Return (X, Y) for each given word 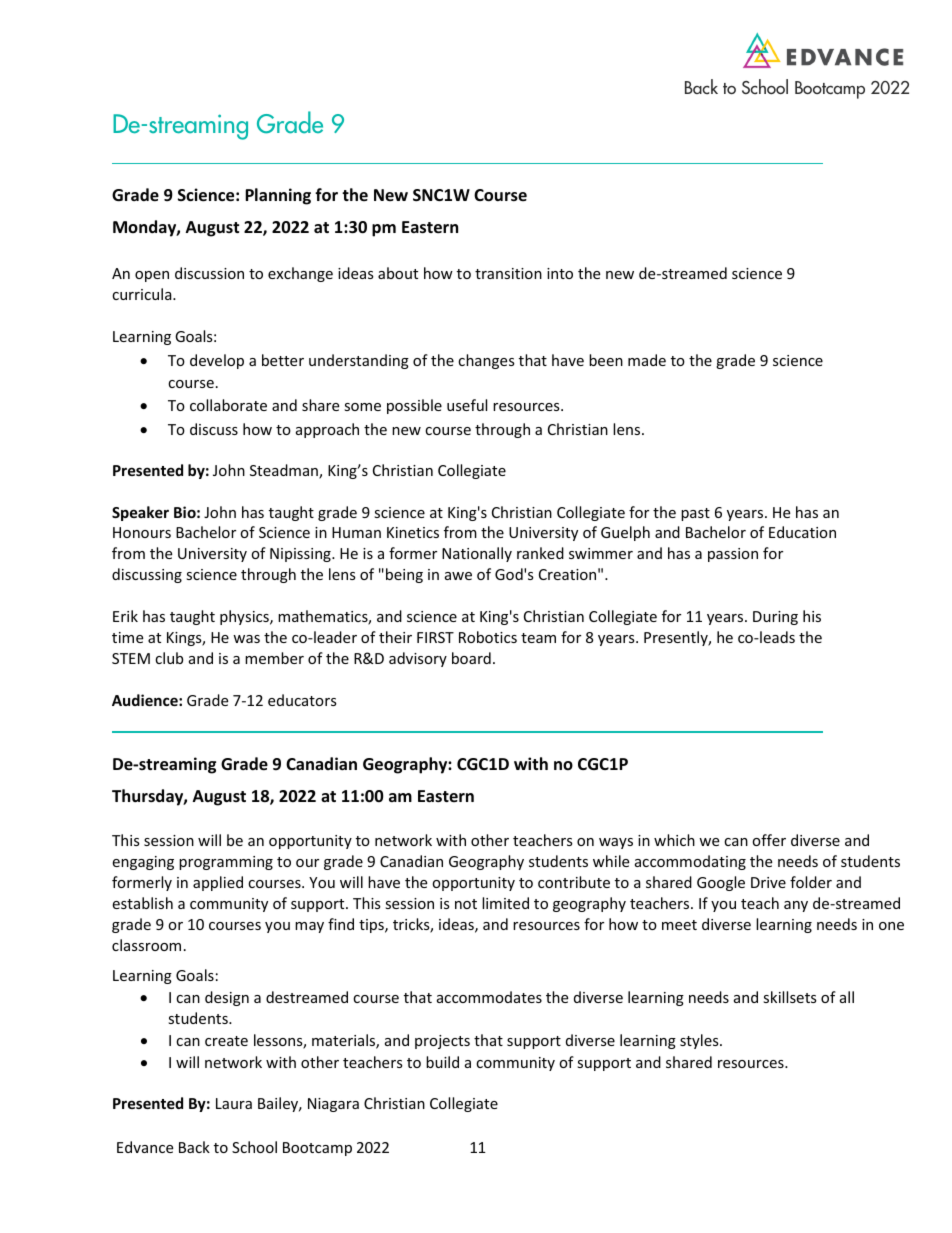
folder (811, 882)
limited (505, 903)
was (246, 639)
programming (226, 863)
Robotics (488, 637)
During (775, 618)
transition (508, 273)
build (442, 1062)
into (560, 273)
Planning (278, 196)
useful (467, 405)
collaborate (228, 405)
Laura (234, 1103)
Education (802, 532)
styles (700, 1041)
